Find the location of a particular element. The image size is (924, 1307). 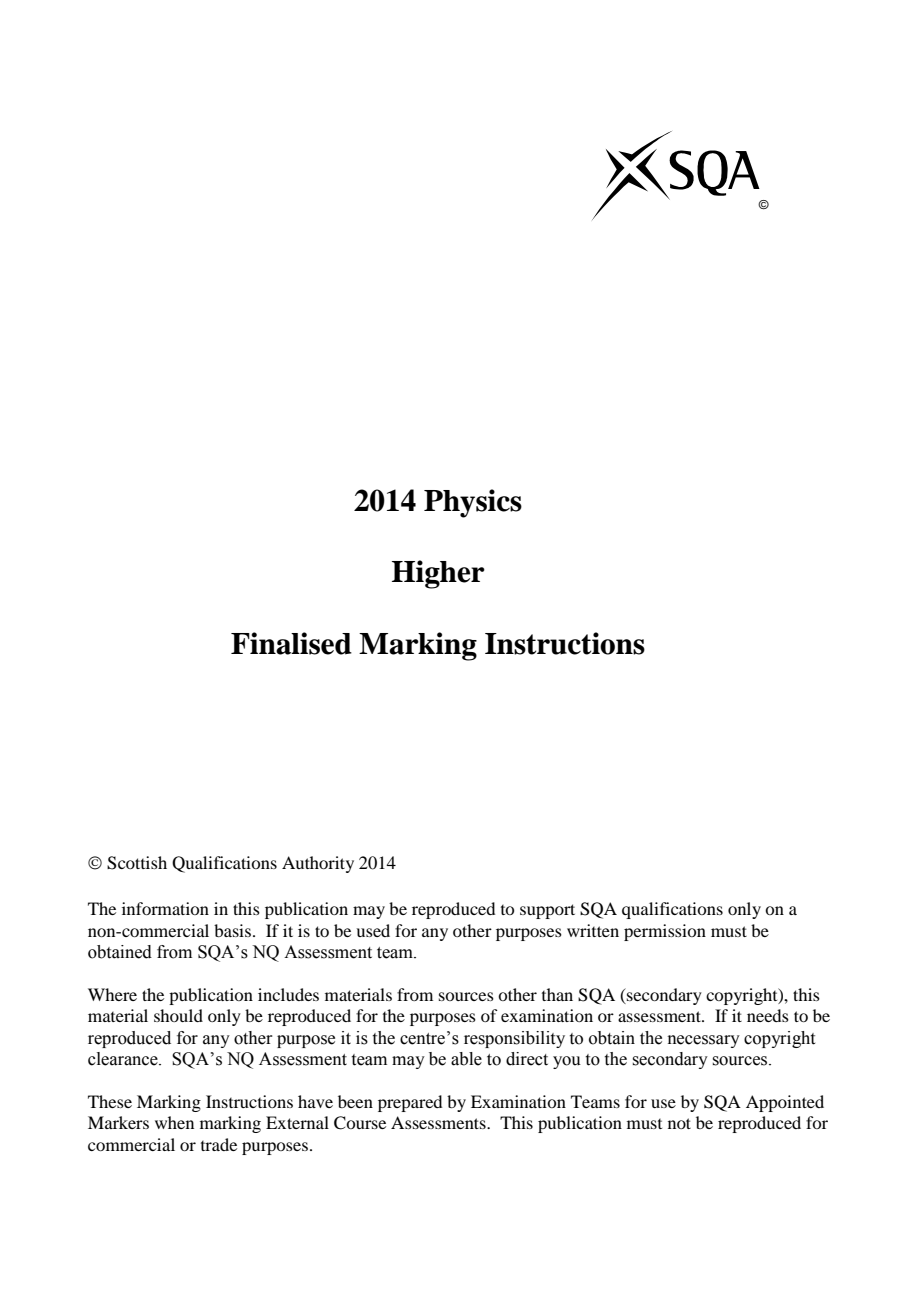

Physics is located at coordinates (473, 503).
